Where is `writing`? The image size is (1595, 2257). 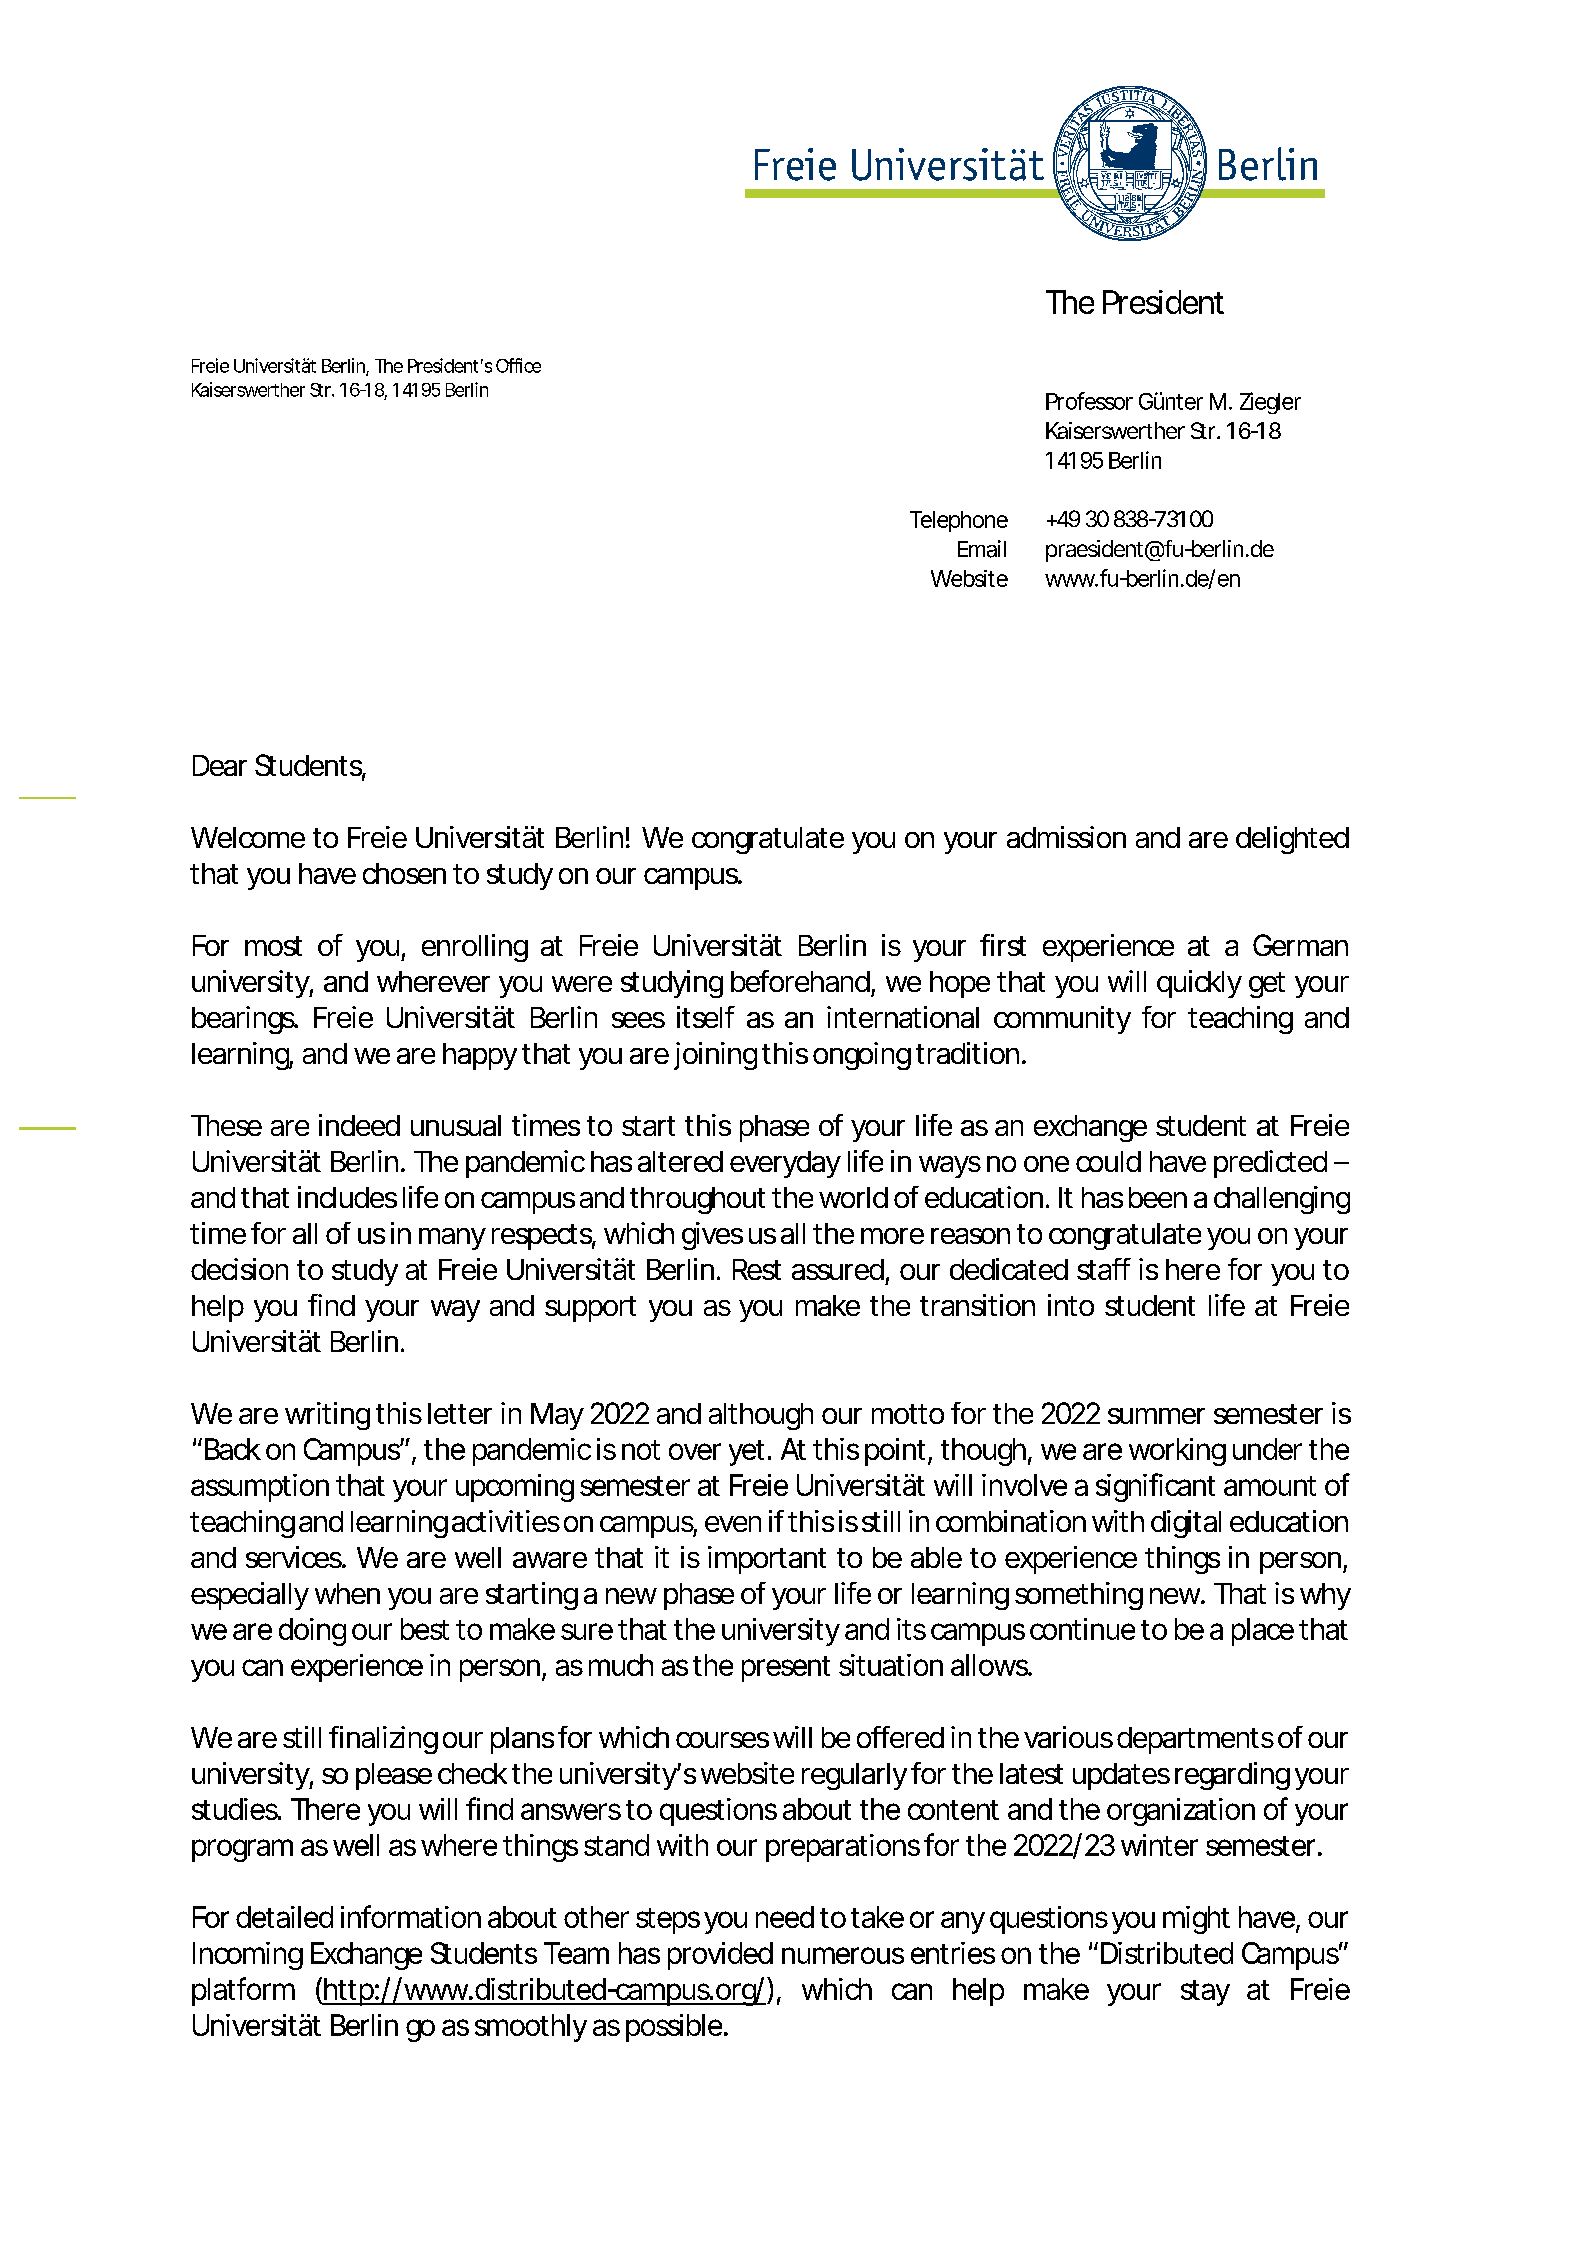
writing is located at coordinates (327, 1416).
